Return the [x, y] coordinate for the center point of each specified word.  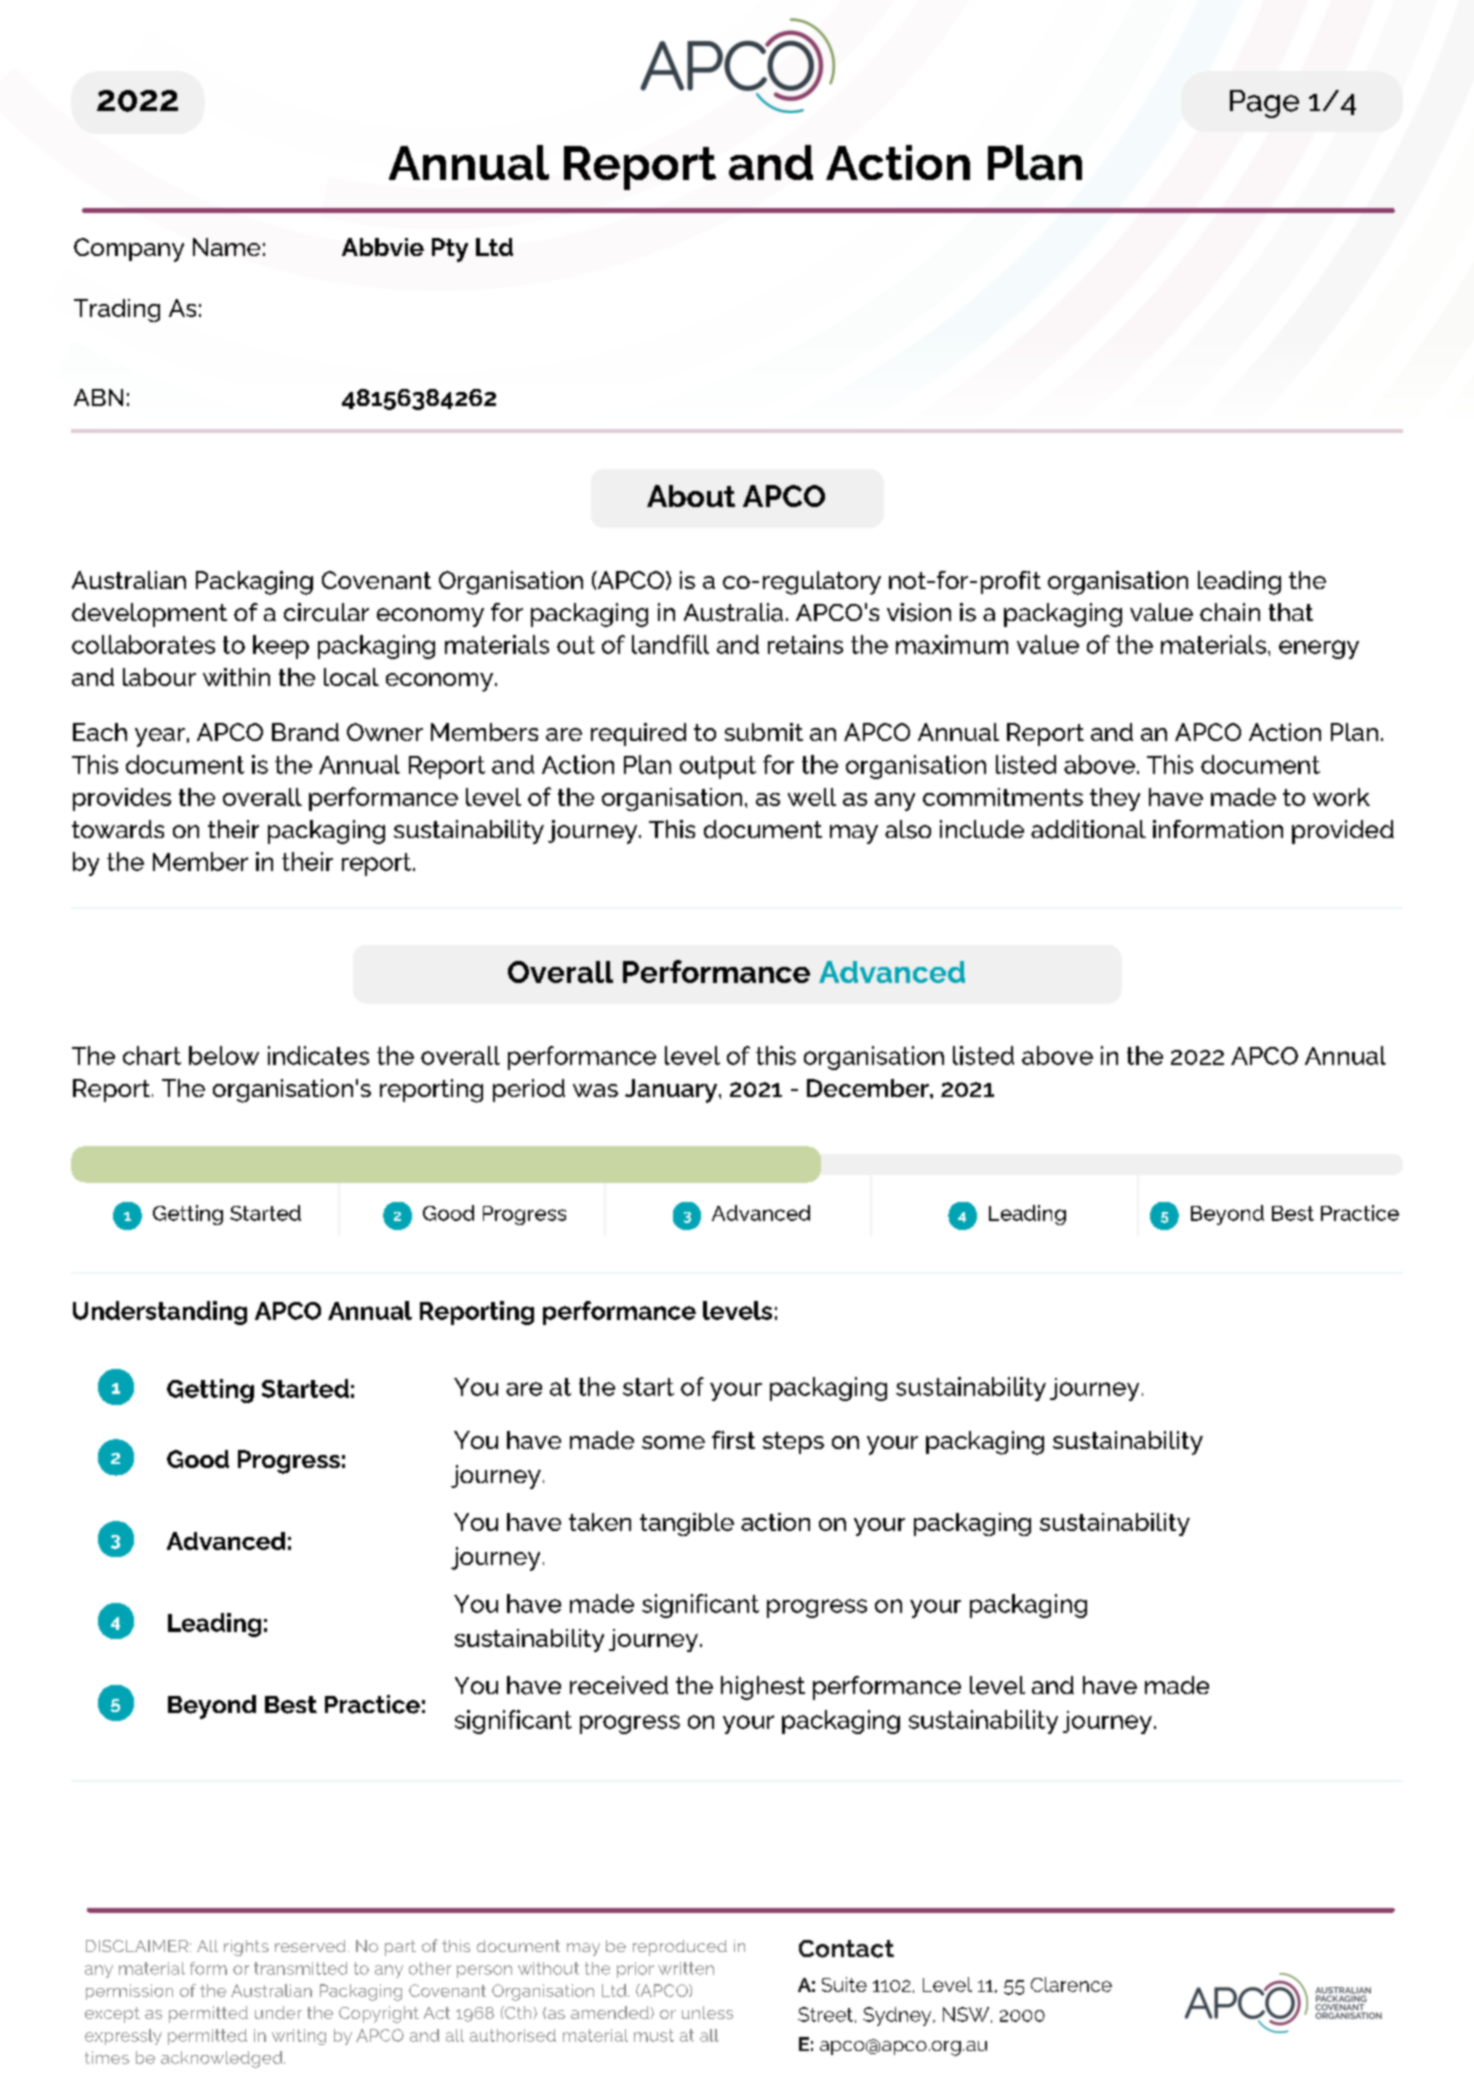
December [869, 1088]
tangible [687, 1524]
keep [281, 647]
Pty [450, 250]
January [672, 1091]
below [224, 1055]
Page [1264, 104]
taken [600, 1522]
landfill [670, 644]
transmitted [300, 1968]
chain [1230, 612]
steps [793, 1443]
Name [226, 247]
